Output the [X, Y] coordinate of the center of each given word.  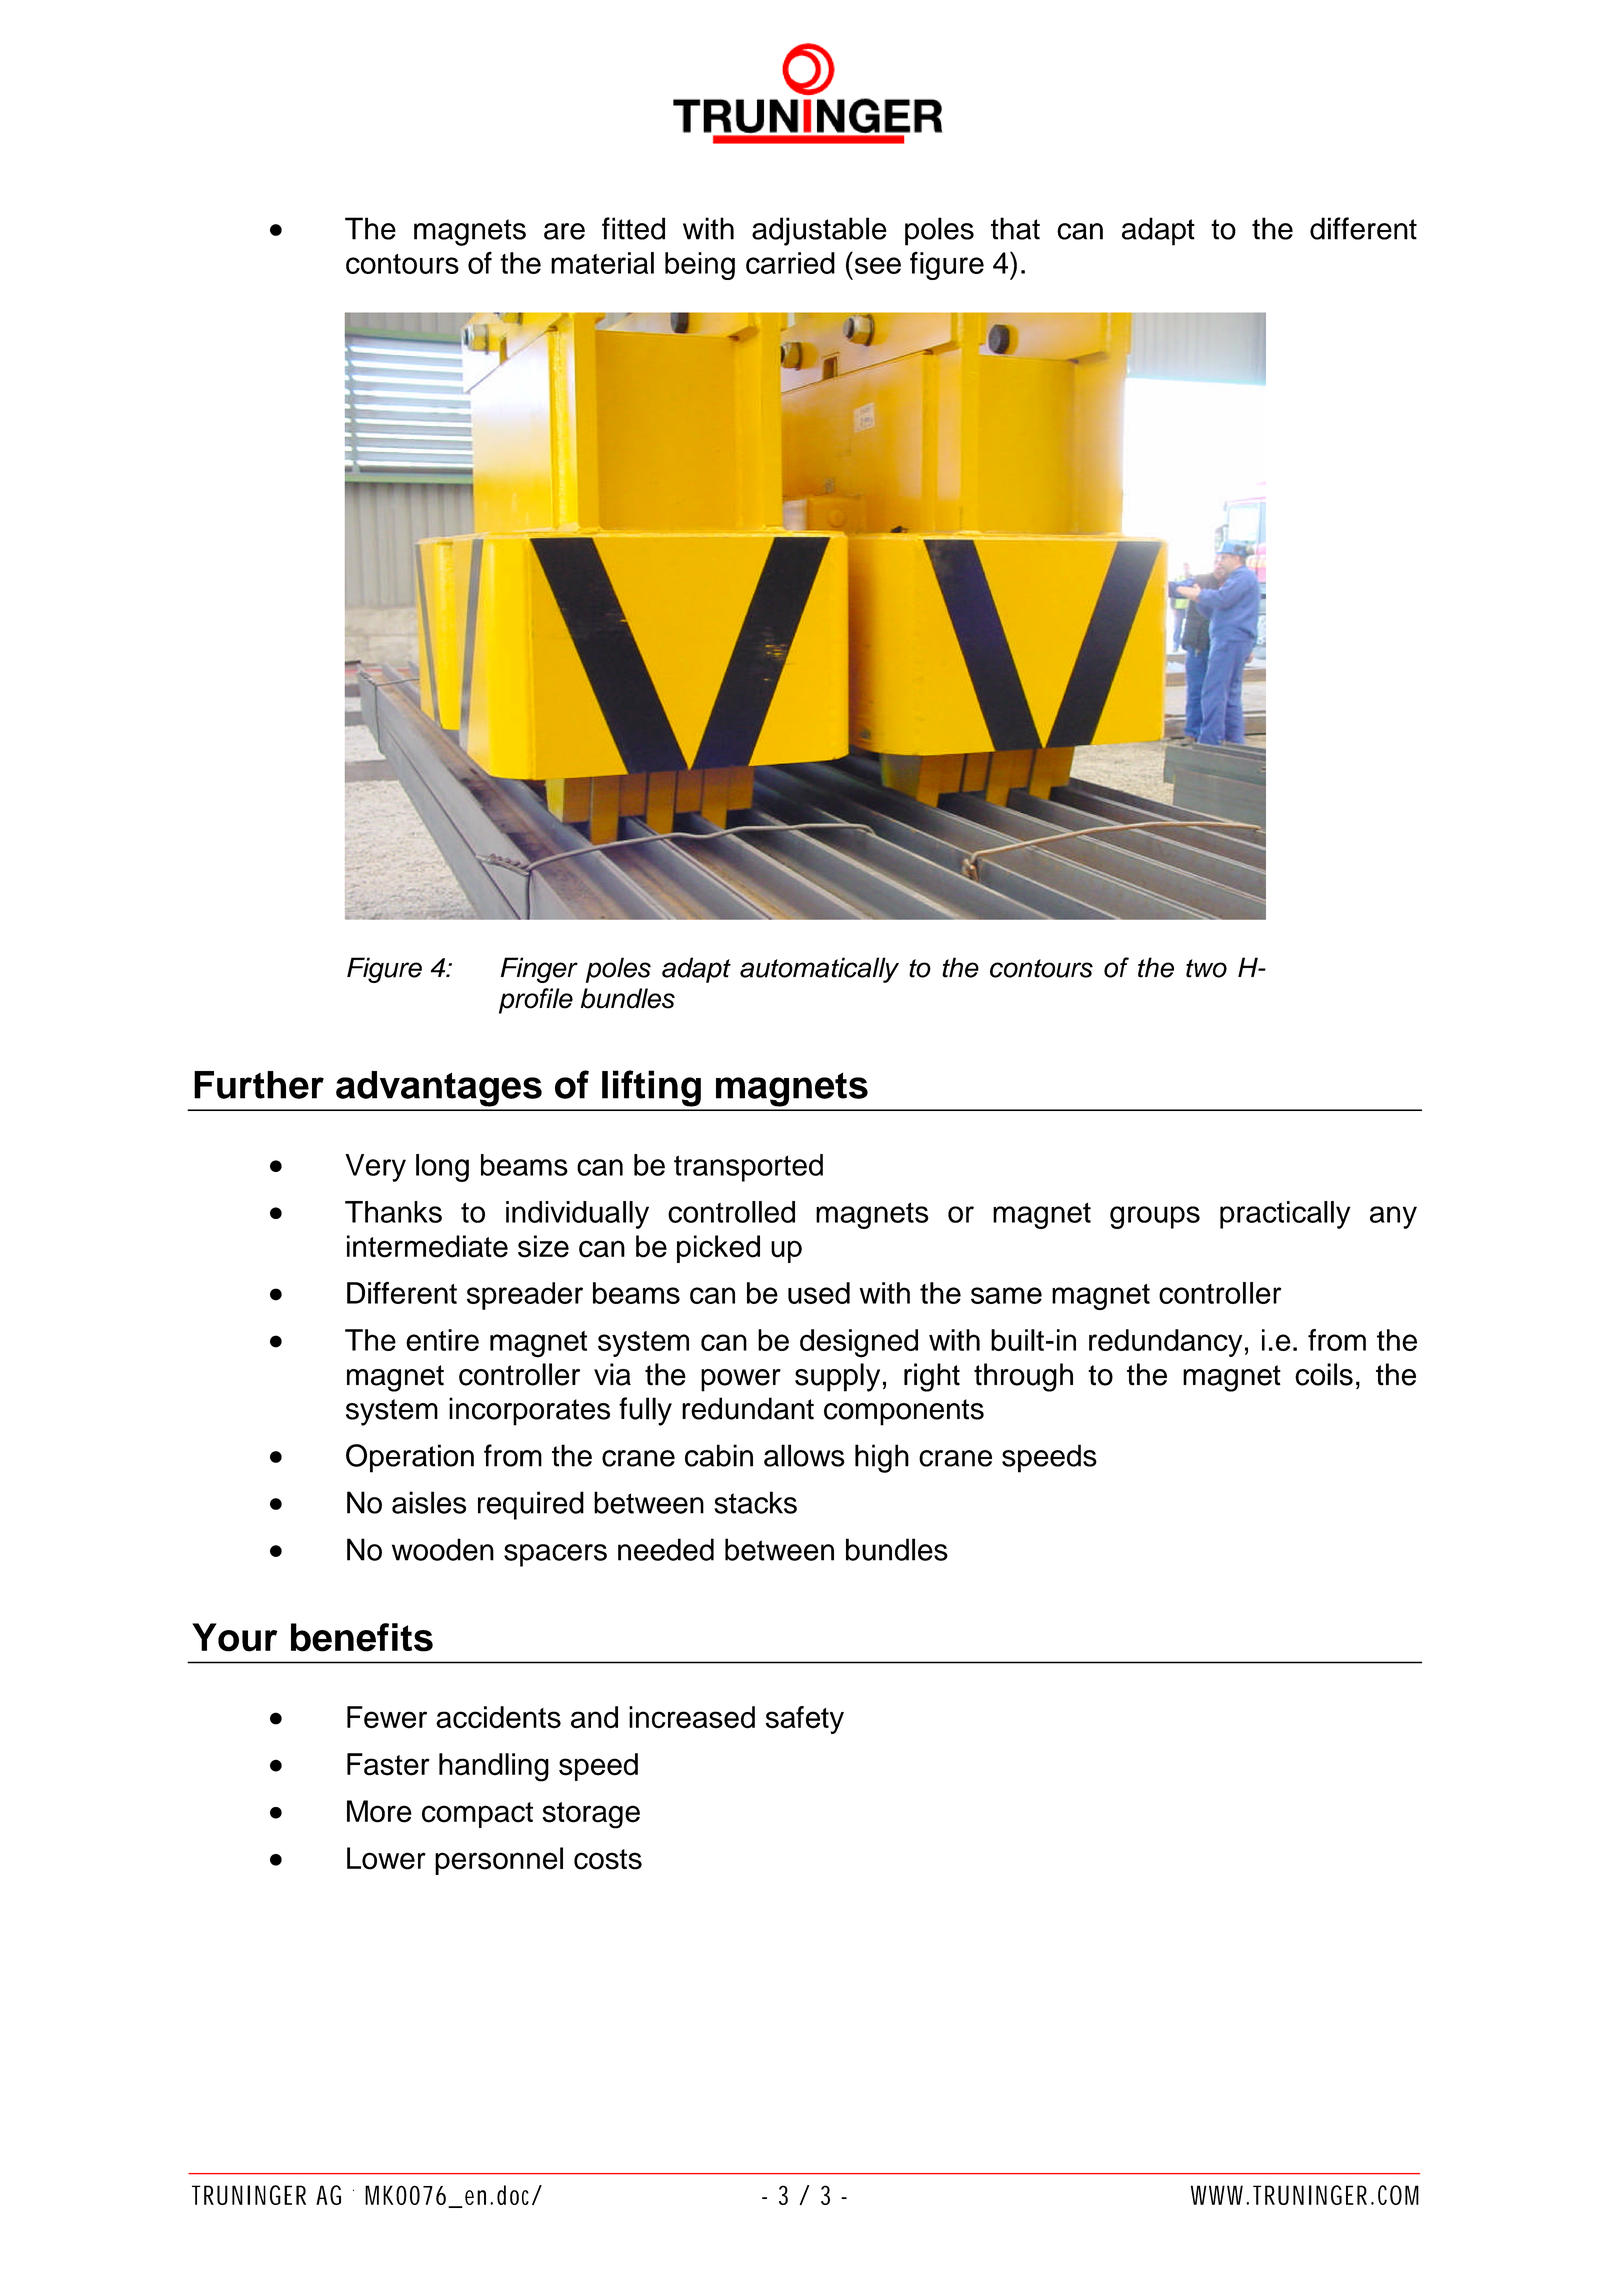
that [1015, 228]
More [379, 1811]
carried [790, 263]
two [1206, 968]
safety [805, 1720]
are [564, 231]
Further [259, 1085]
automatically [819, 970]
